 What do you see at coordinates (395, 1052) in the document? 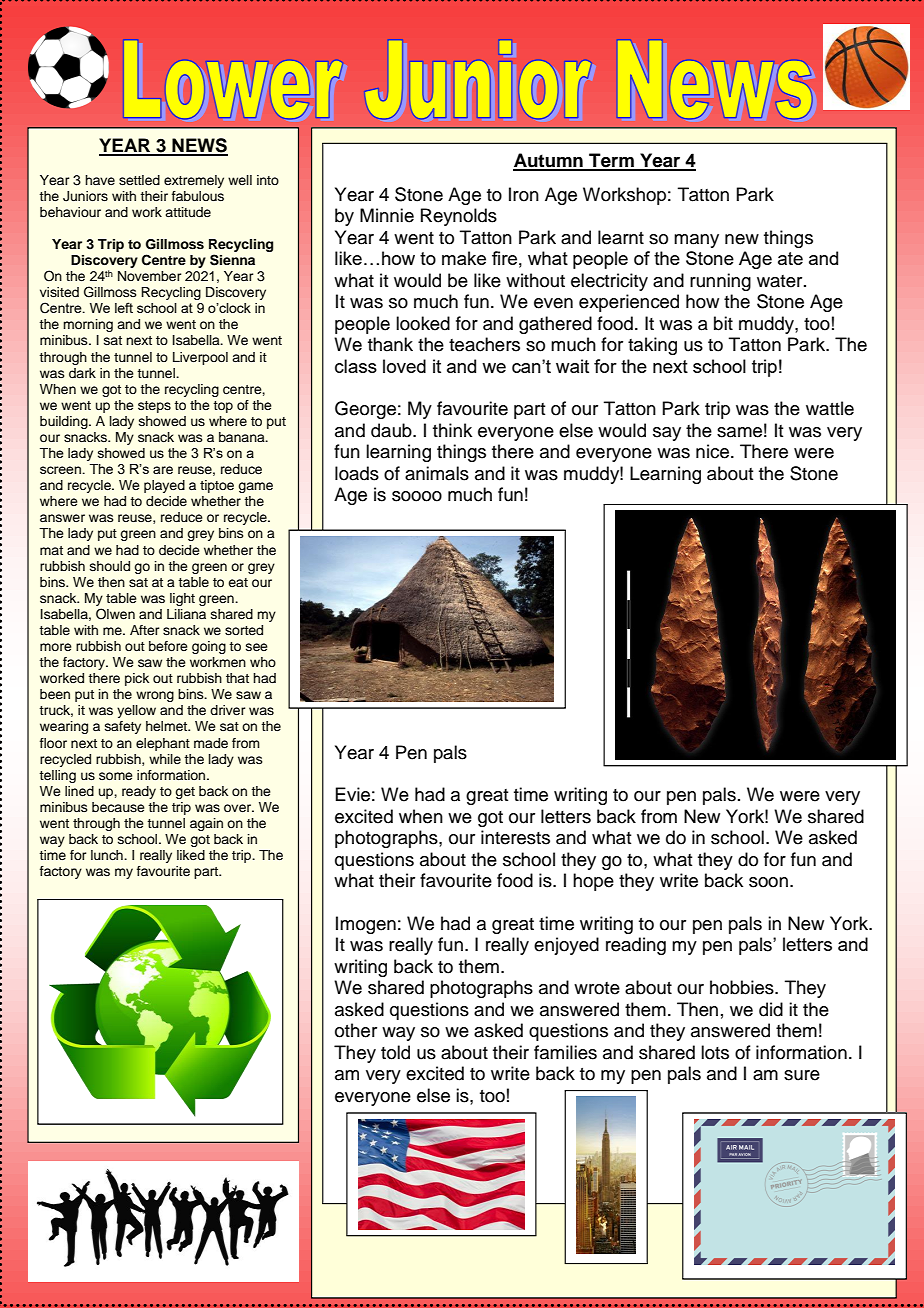
I see `told` at bounding box center [395, 1052].
